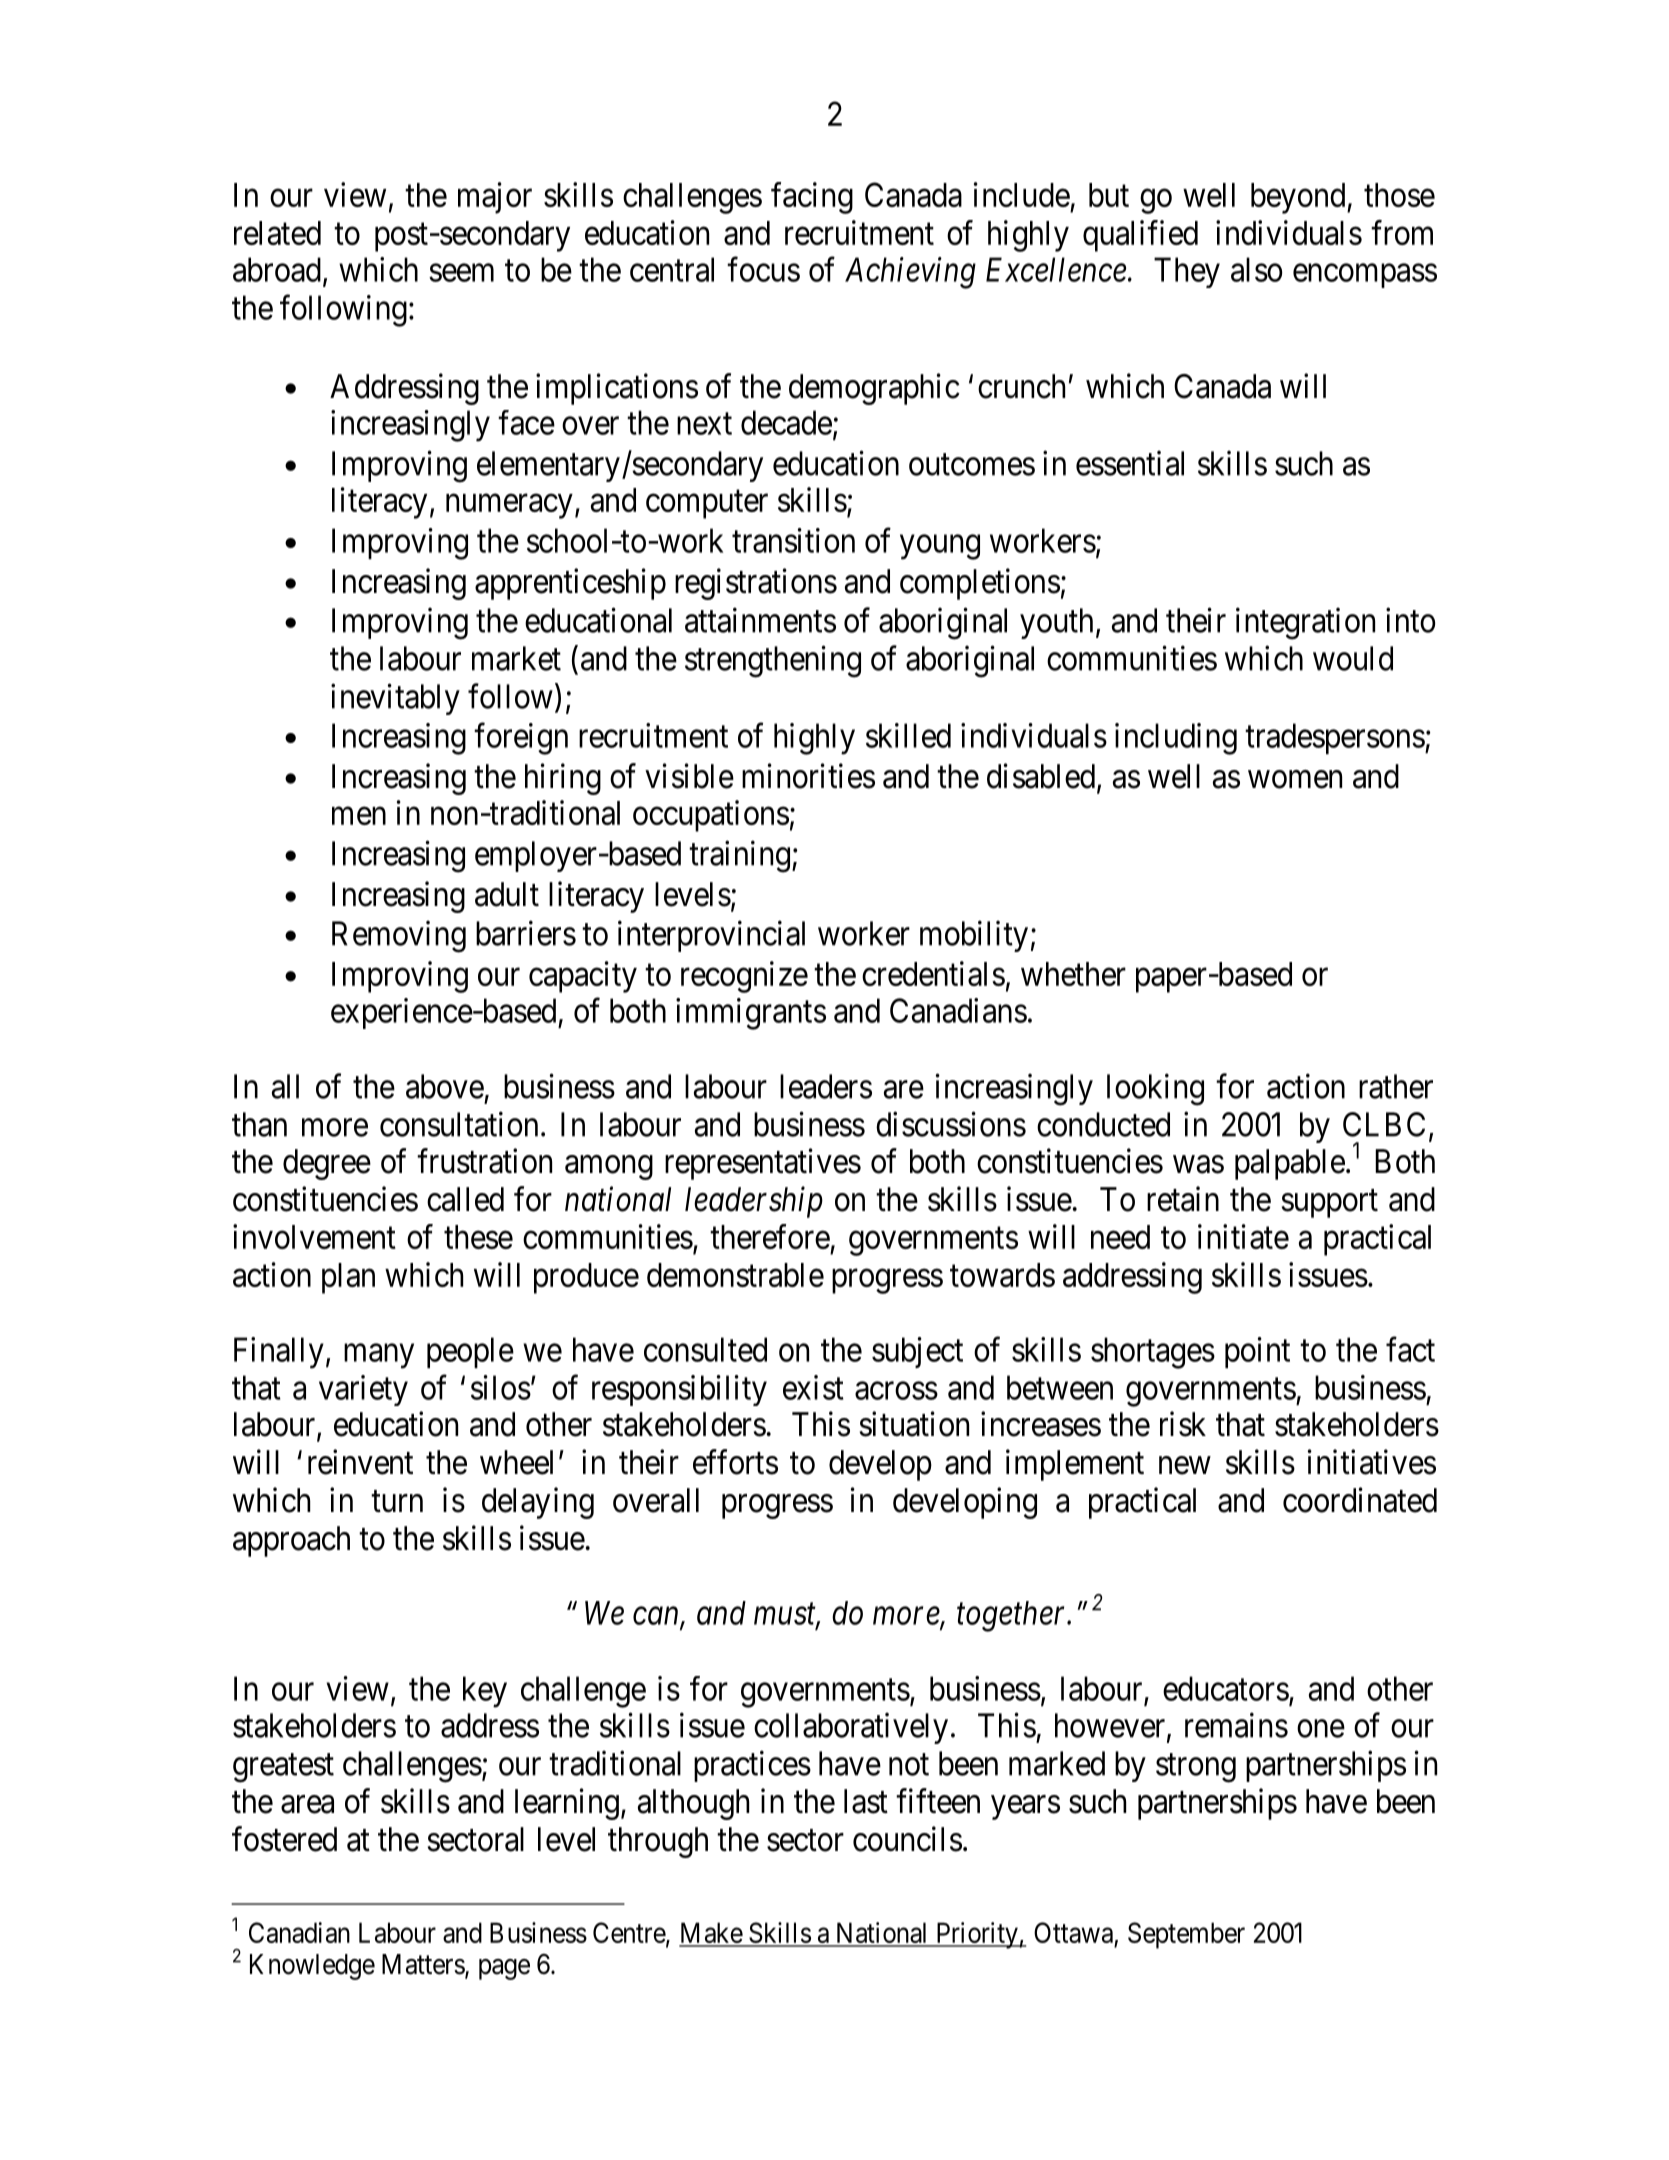  Describe the element at coordinates (812, 198) in the screenshot. I see `facing` at that location.
